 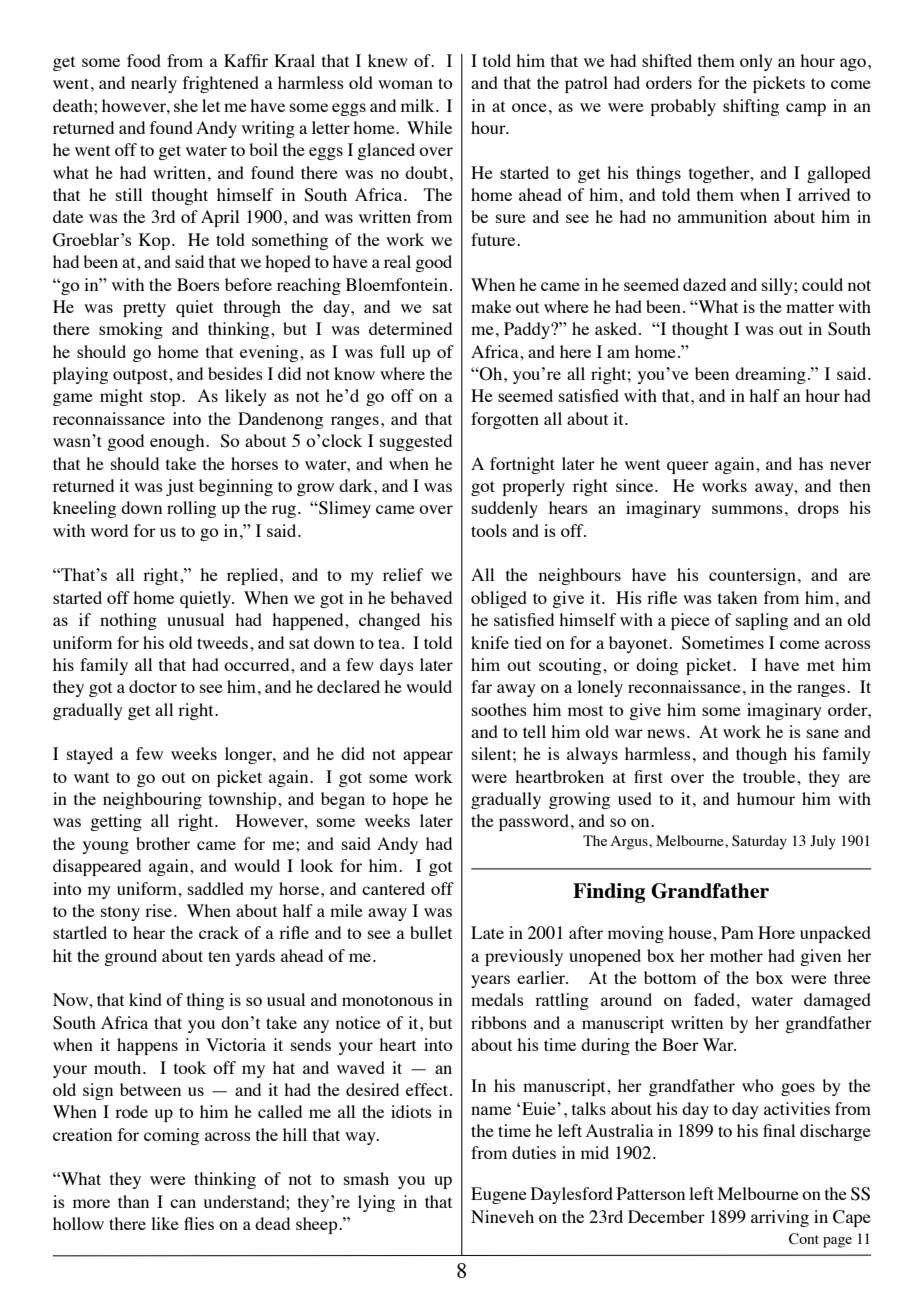 I want to click on Eugene, so click(x=499, y=1195).
